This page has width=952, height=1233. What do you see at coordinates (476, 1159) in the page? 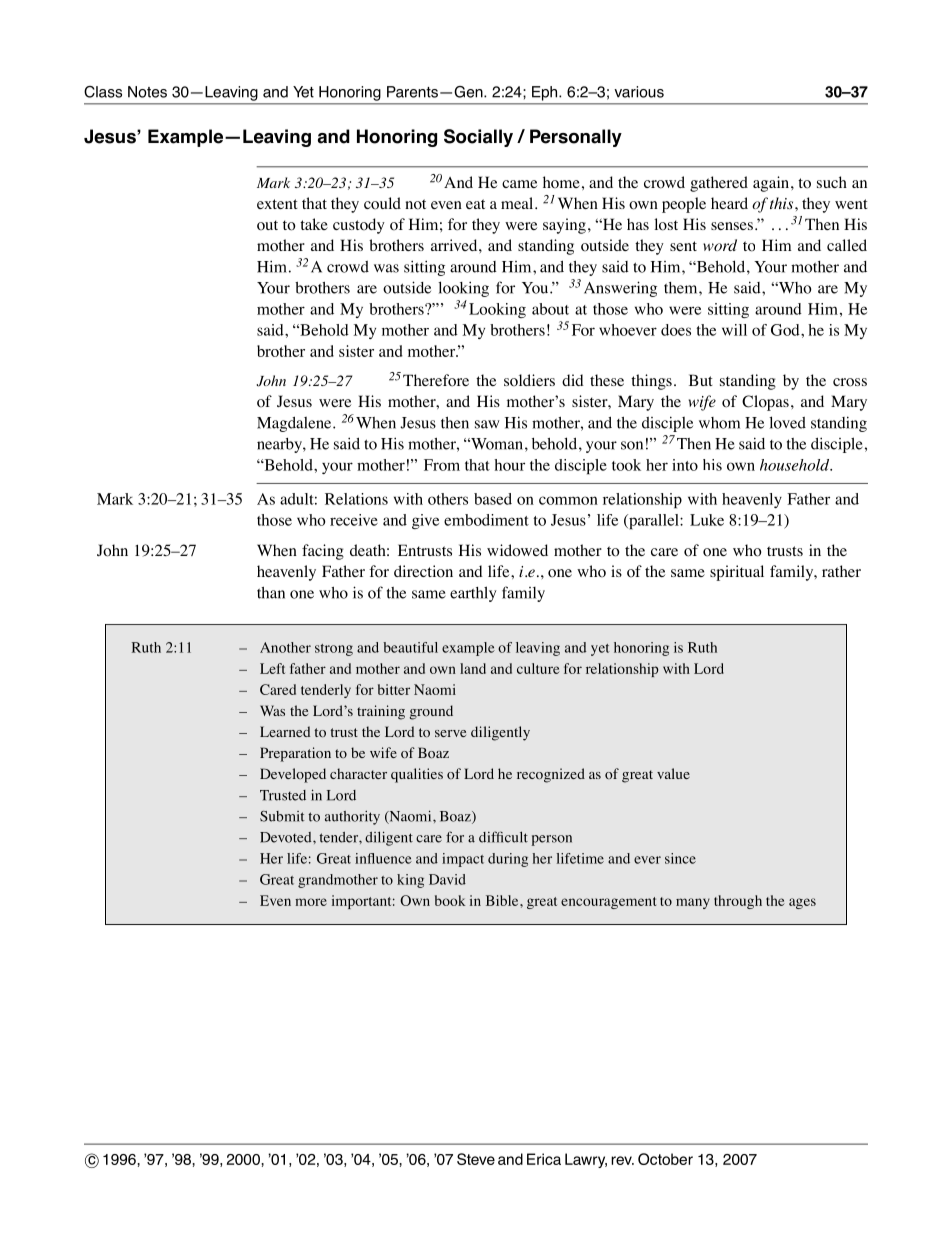
I see `Steve` at bounding box center [476, 1159].
